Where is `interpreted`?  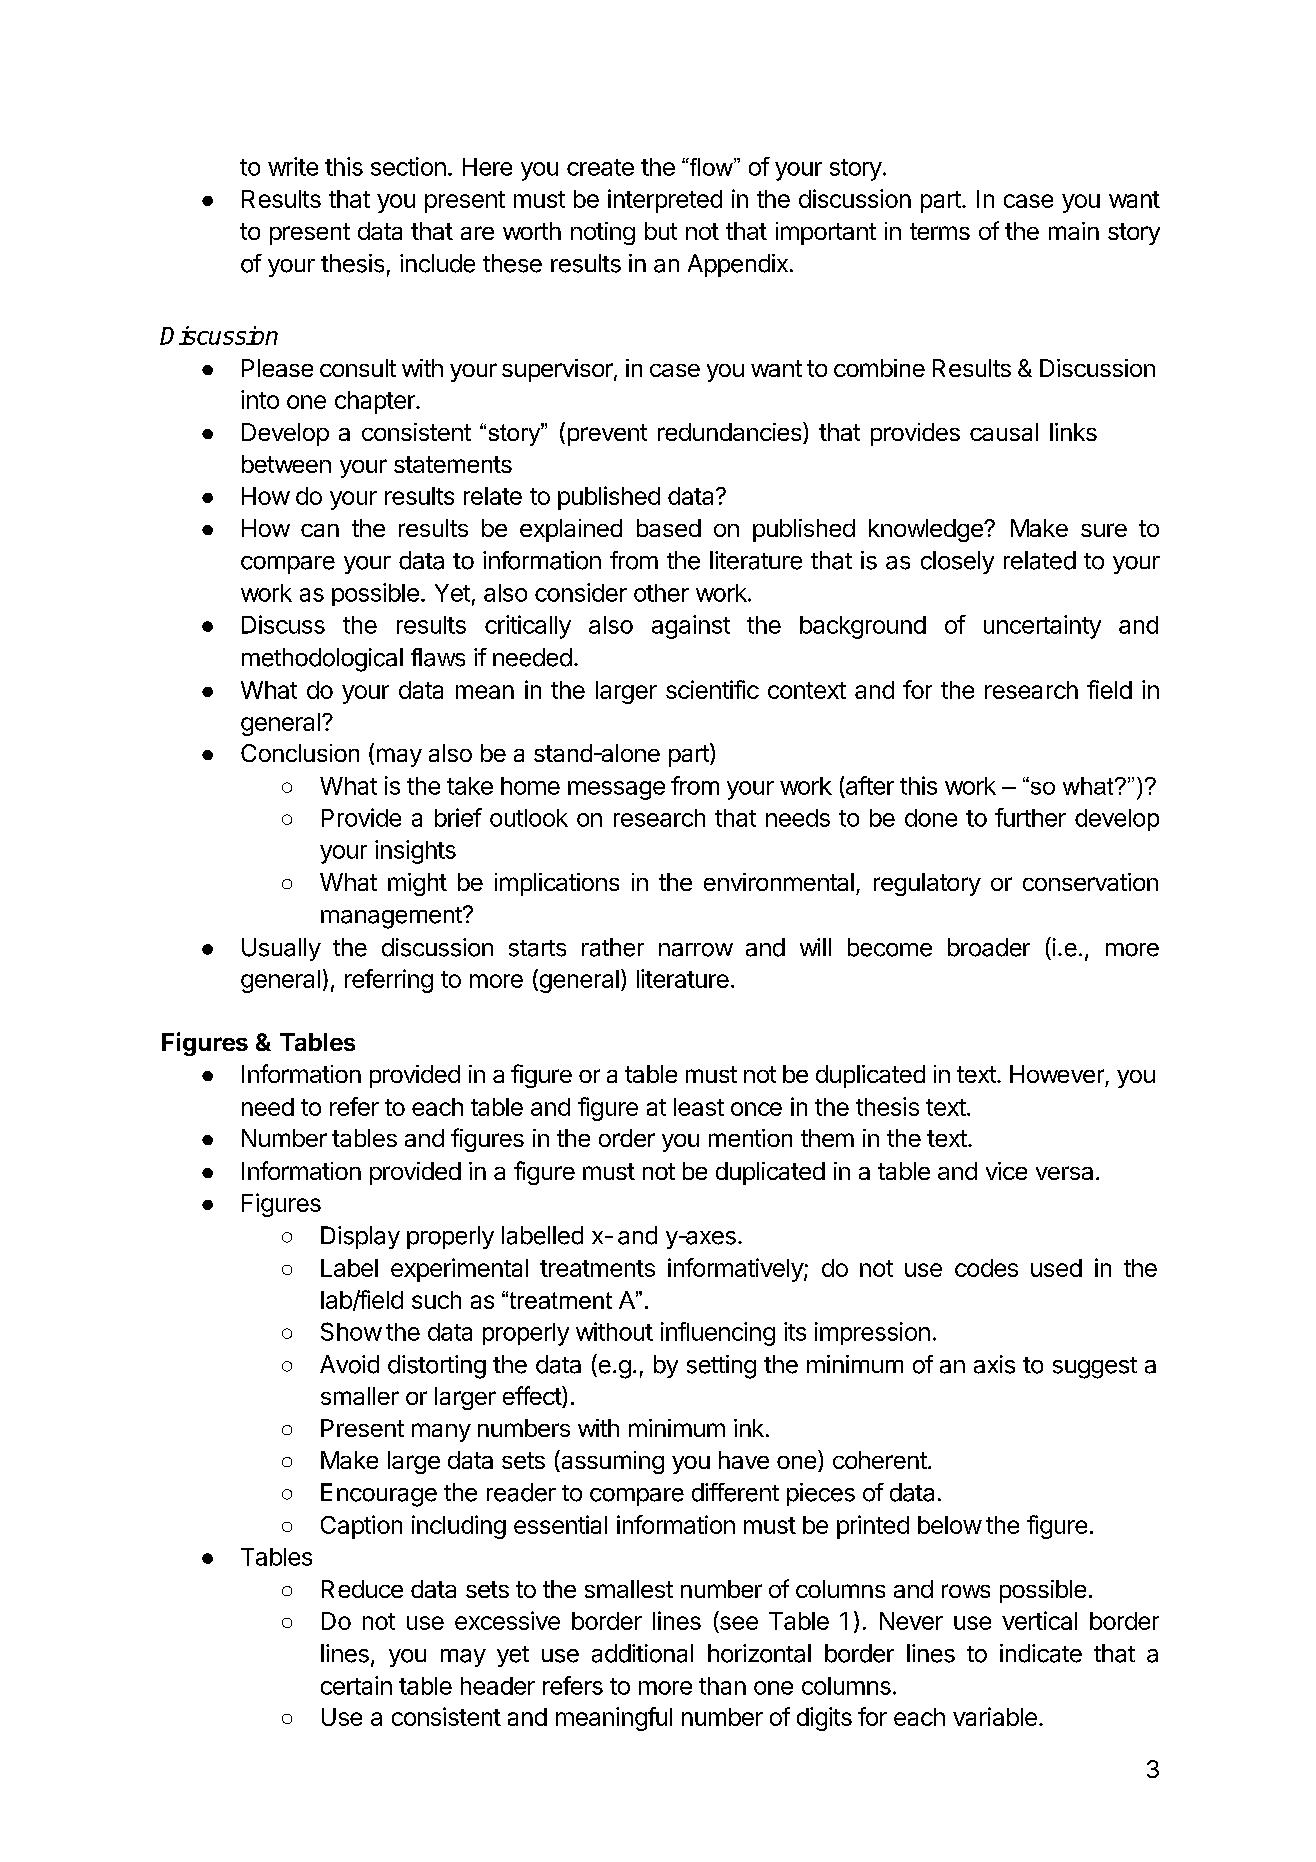 interpreted is located at coordinates (665, 201).
